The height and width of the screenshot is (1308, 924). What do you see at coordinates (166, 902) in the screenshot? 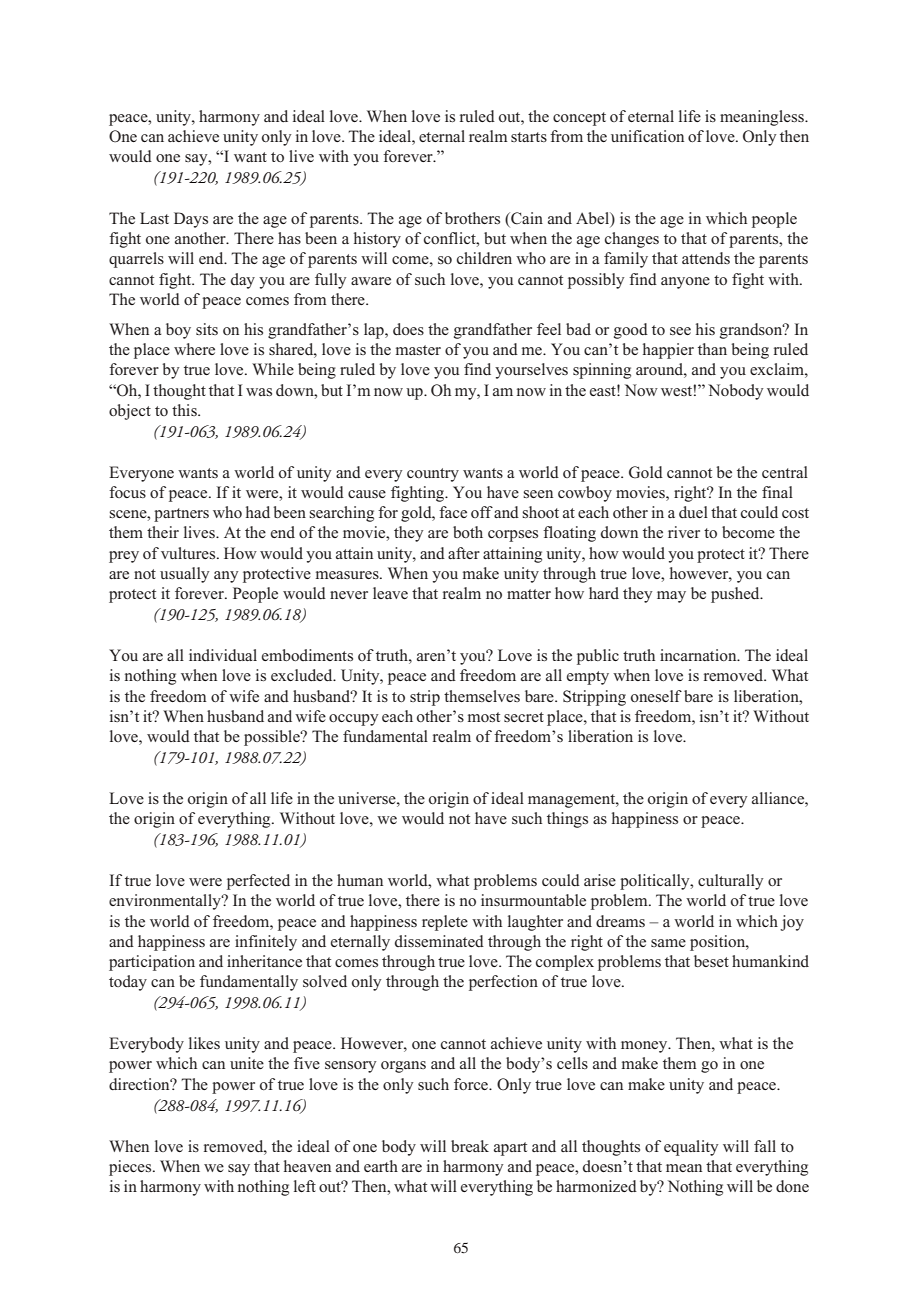
I see `environmentally` at bounding box center [166, 902].
